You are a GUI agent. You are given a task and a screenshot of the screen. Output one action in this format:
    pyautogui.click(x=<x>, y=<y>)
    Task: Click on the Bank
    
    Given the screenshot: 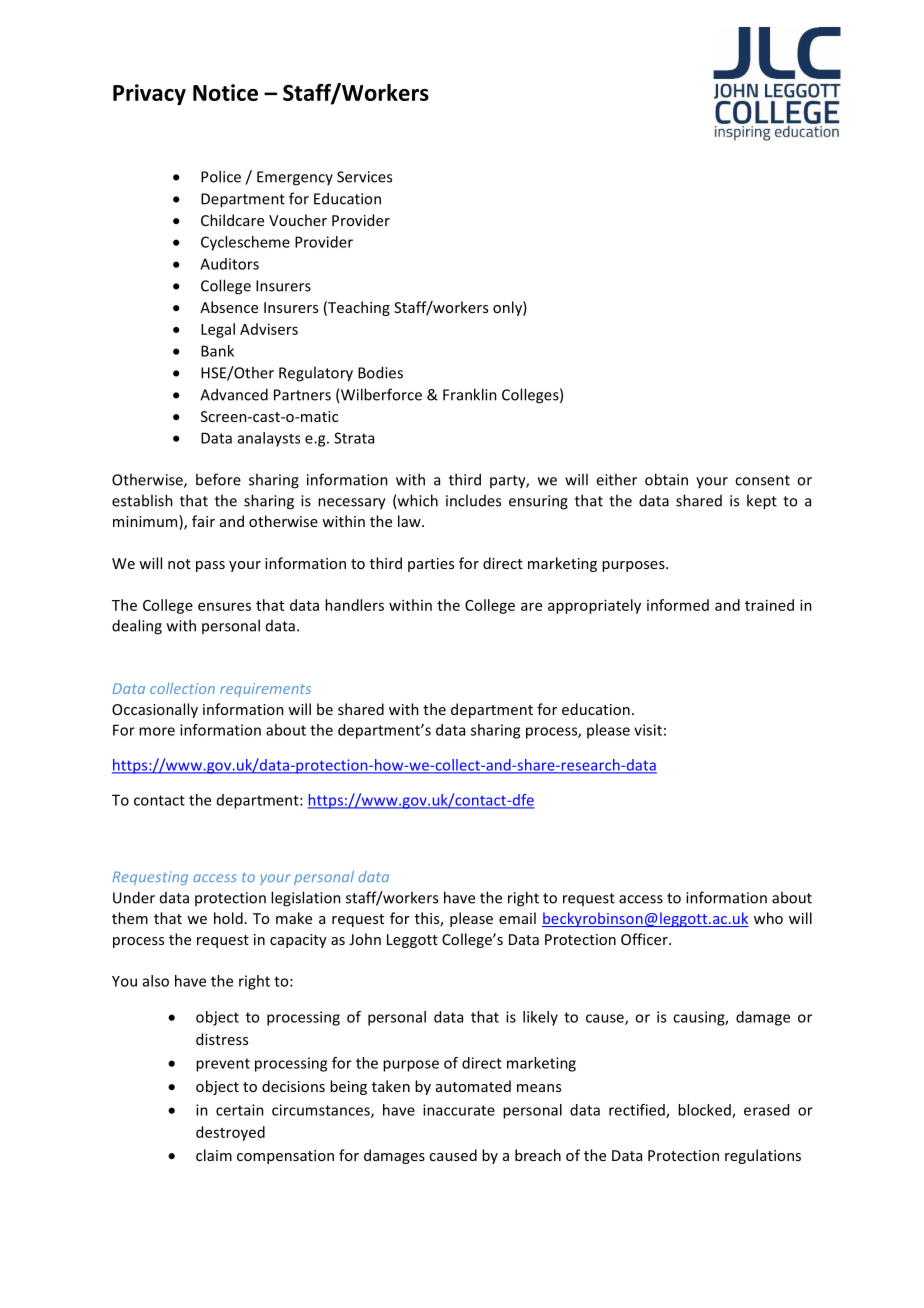 What is the action you would take?
    pyautogui.click(x=217, y=351)
